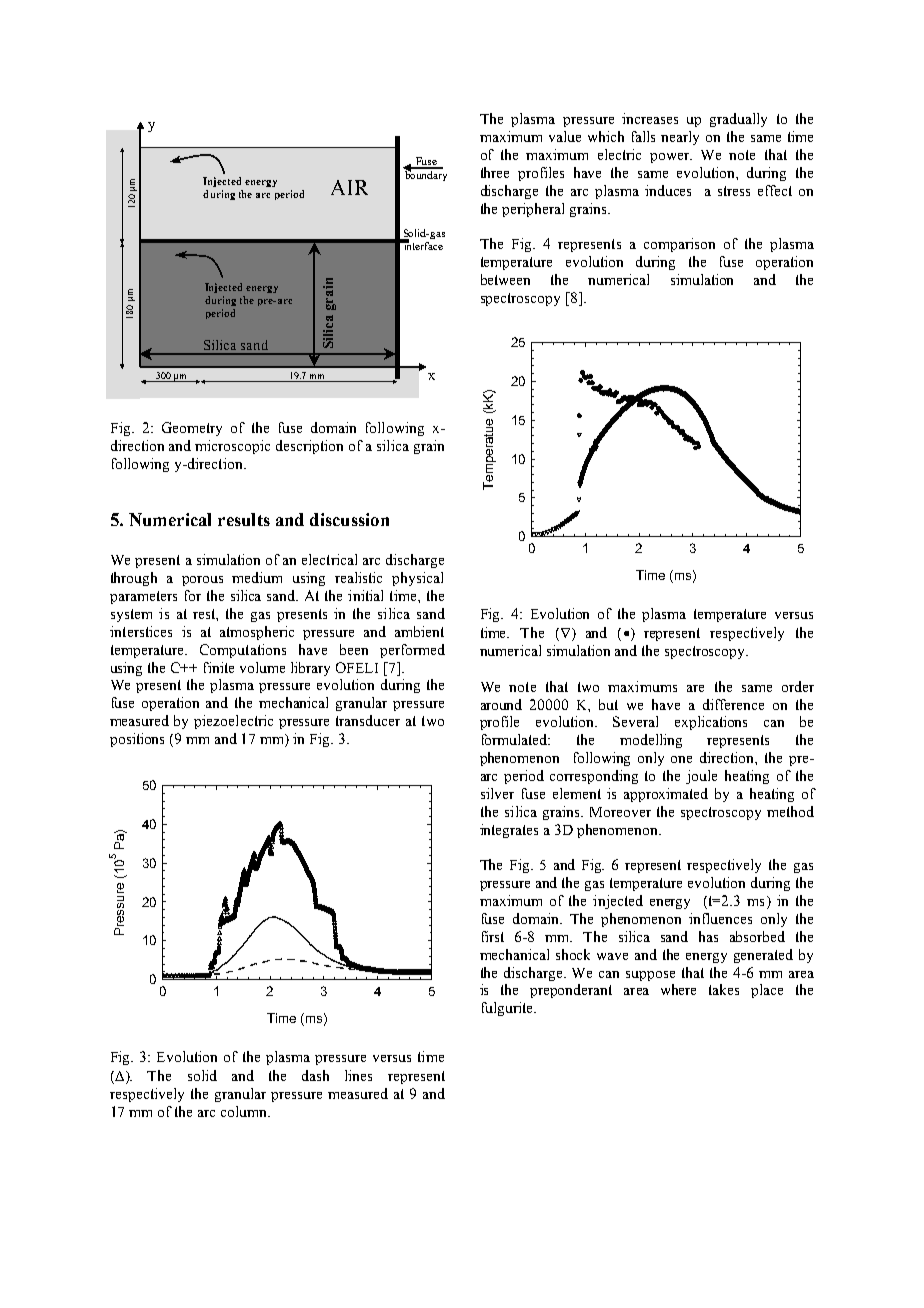 The height and width of the screenshot is (1308, 924). Describe the element at coordinates (495, 172) in the screenshot. I see `three` at that location.
